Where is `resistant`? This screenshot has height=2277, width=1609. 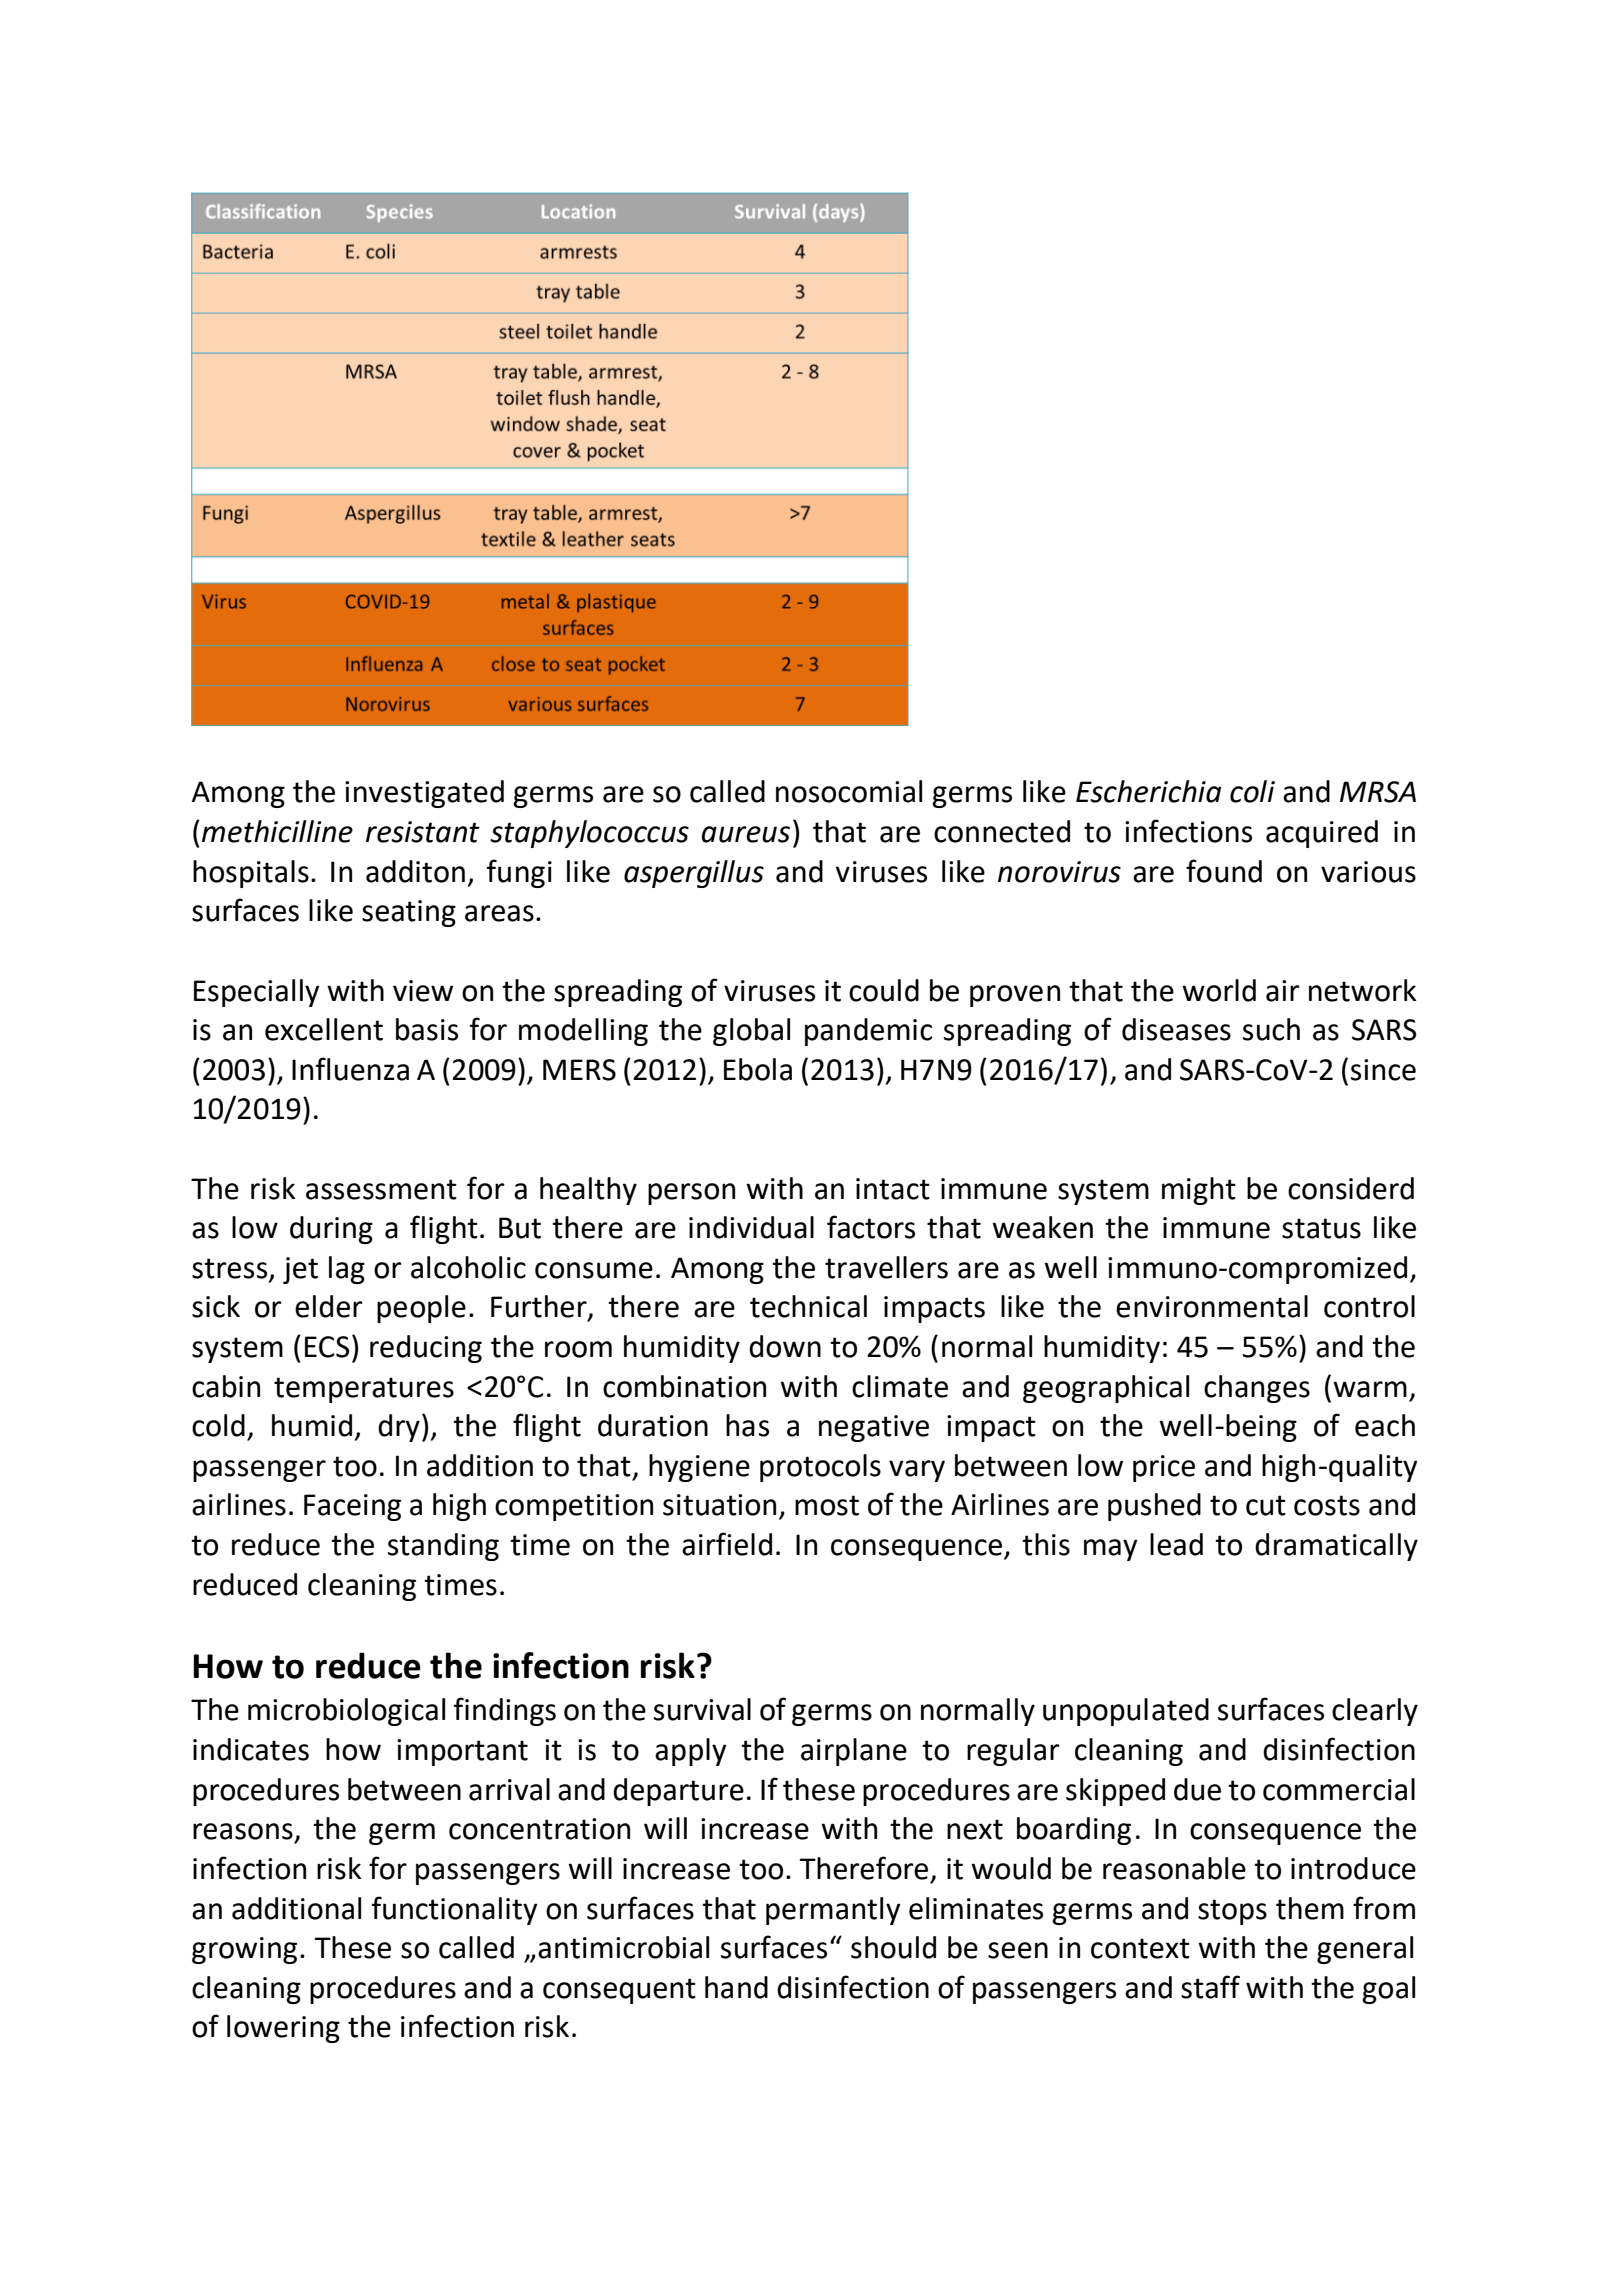 resistant is located at coordinates (423, 832).
